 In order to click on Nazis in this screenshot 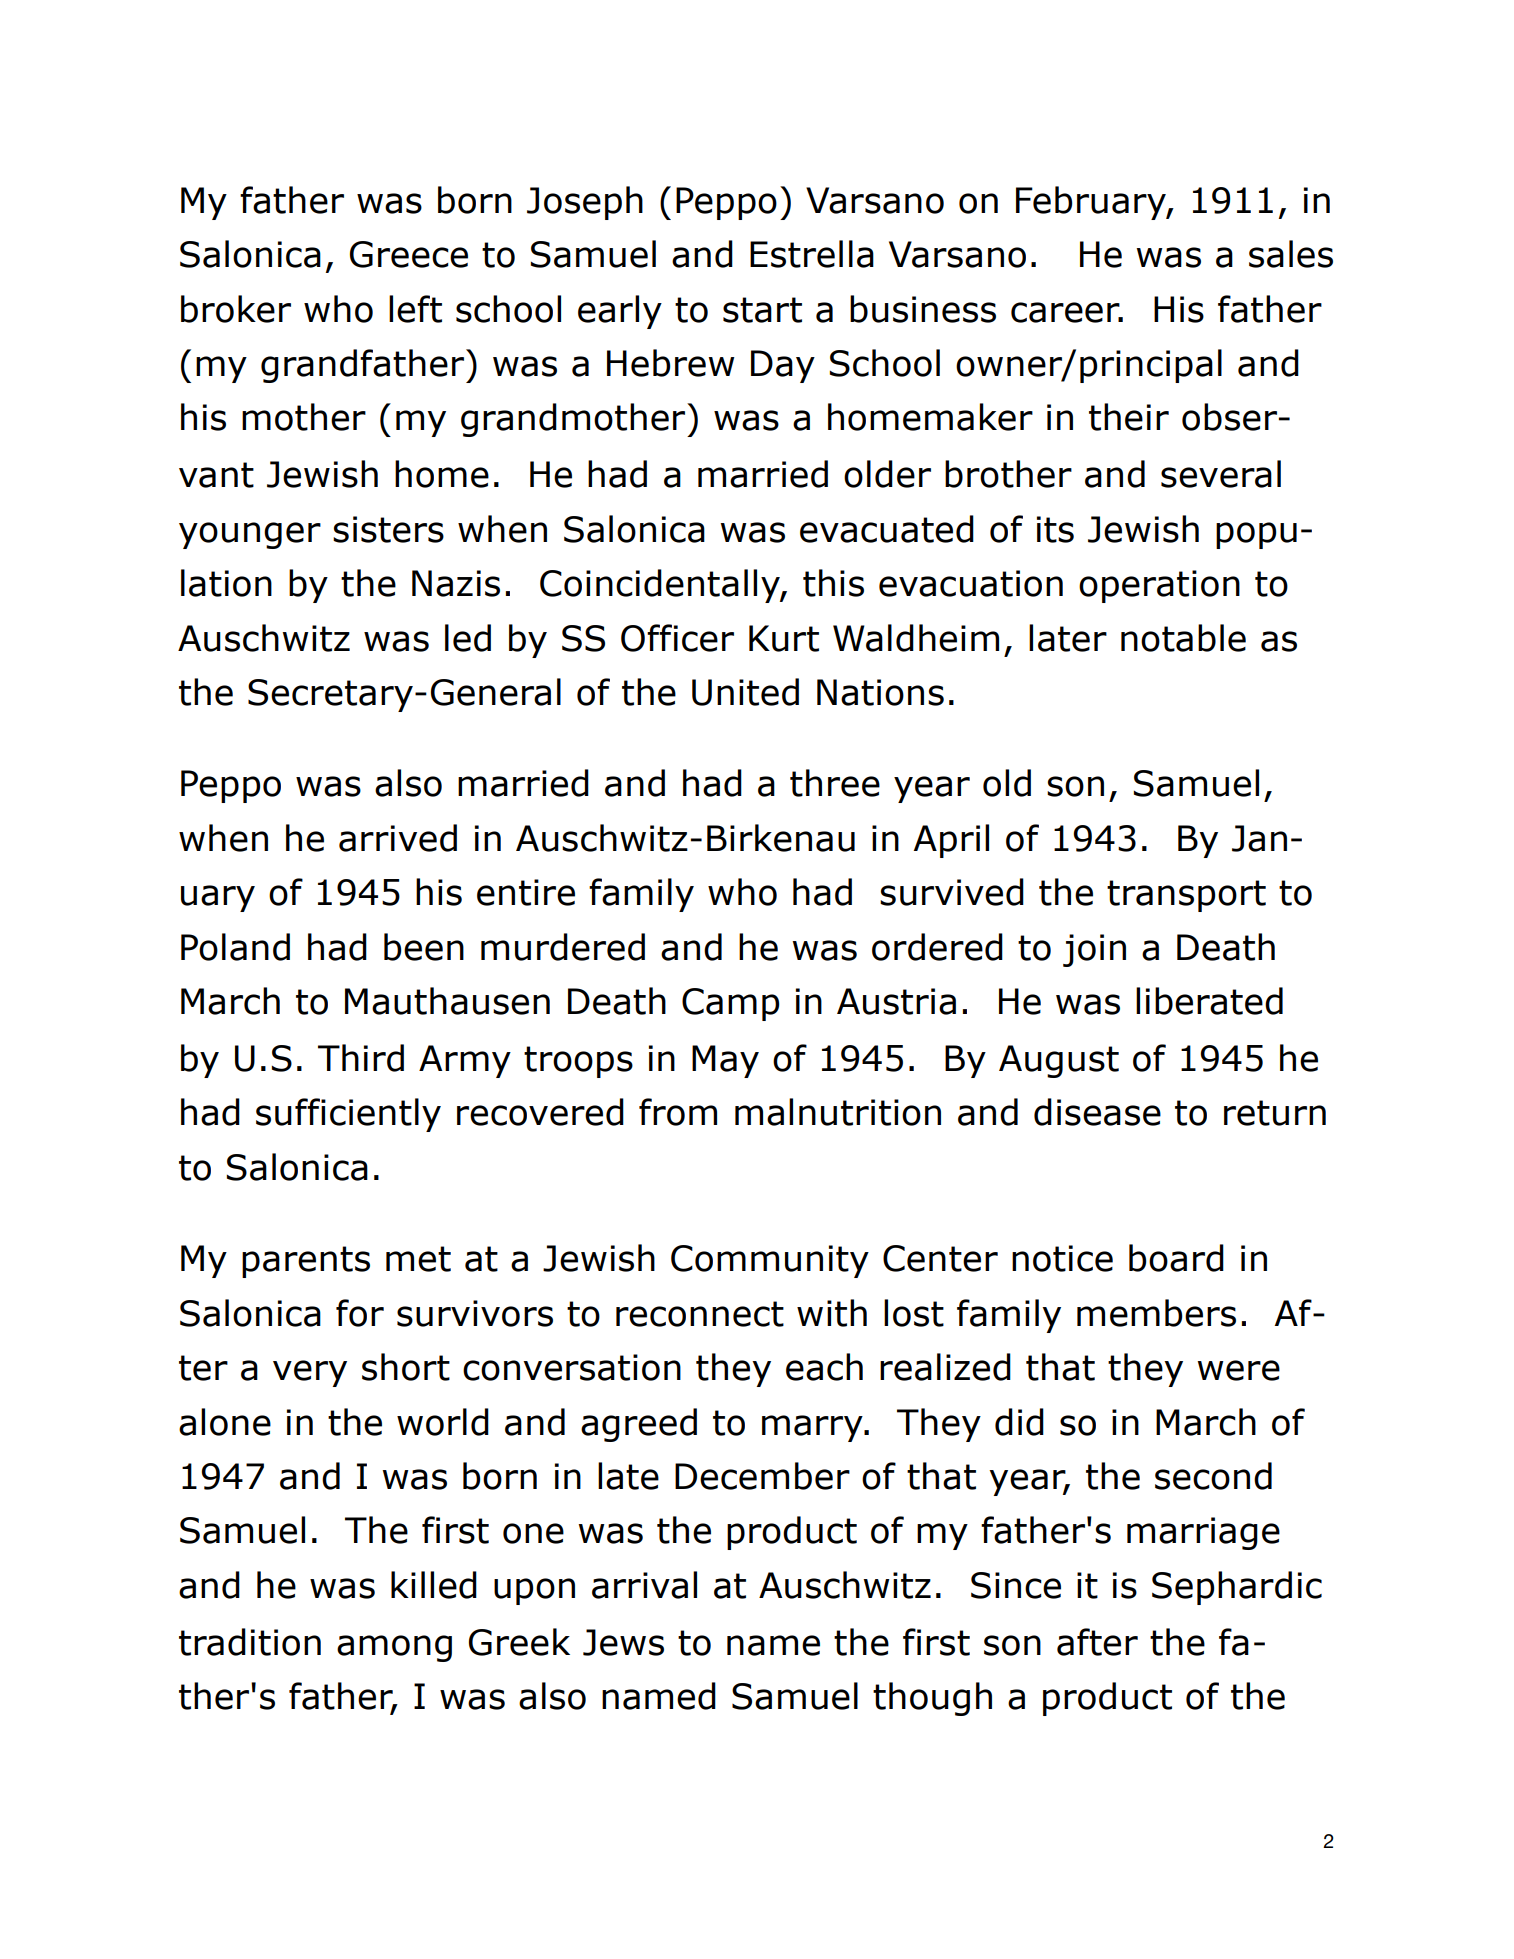, I will do `click(456, 583)`.
